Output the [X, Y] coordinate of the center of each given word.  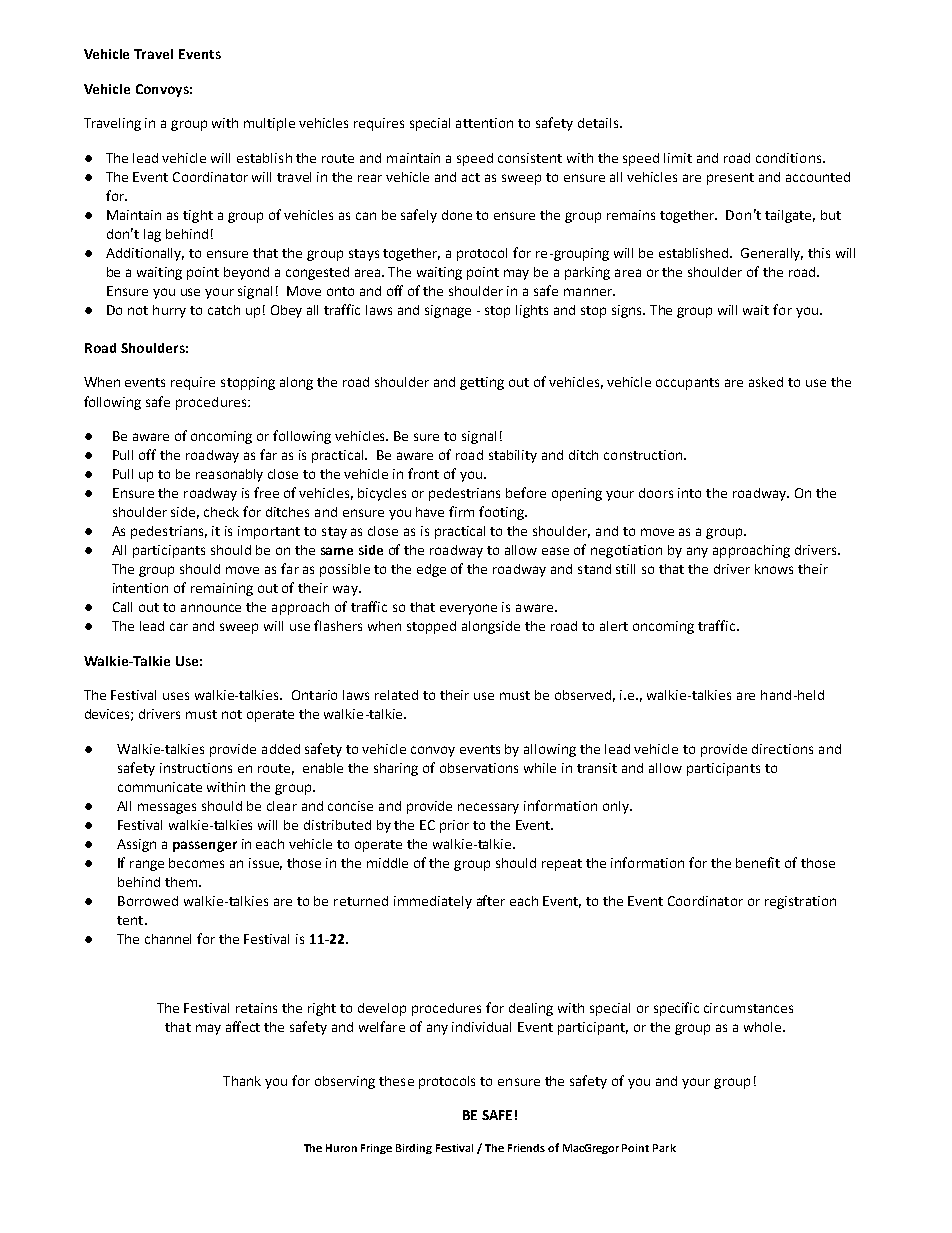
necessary [488, 808]
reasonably [229, 475]
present [730, 179]
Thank [242, 1081]
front [423, 473]
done [457, 215]
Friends [526, 1148]
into [689, 493]
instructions [196, 768]
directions [782, 749]
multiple [269, 124]
